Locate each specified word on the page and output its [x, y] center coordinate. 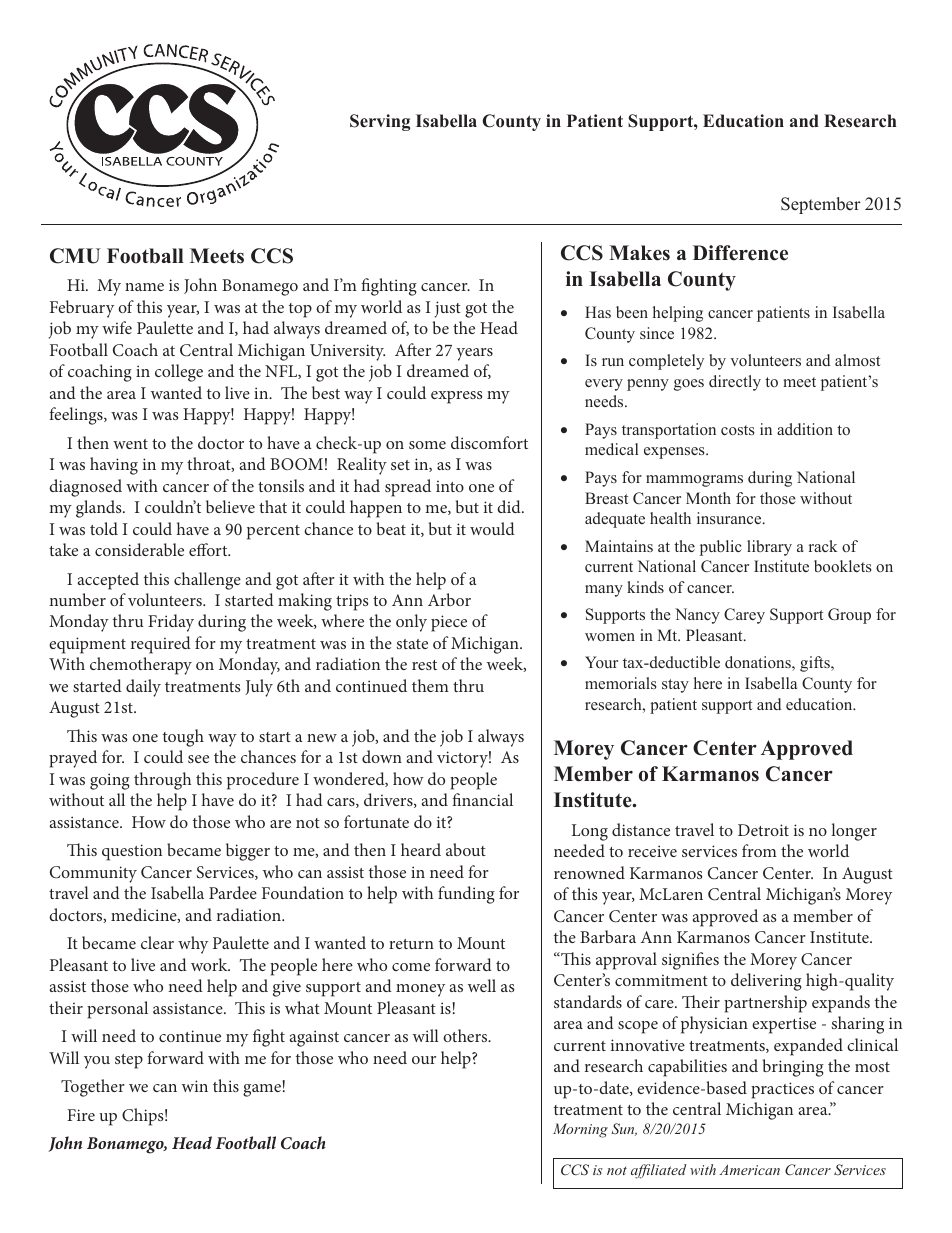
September [821, 205]
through [162, 781]
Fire [81, 1115]
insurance [730, 518]
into [450, 486]
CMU [75, 256]
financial [482, 799]
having [114, 466]
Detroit [763, 830]
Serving [380, 122]
